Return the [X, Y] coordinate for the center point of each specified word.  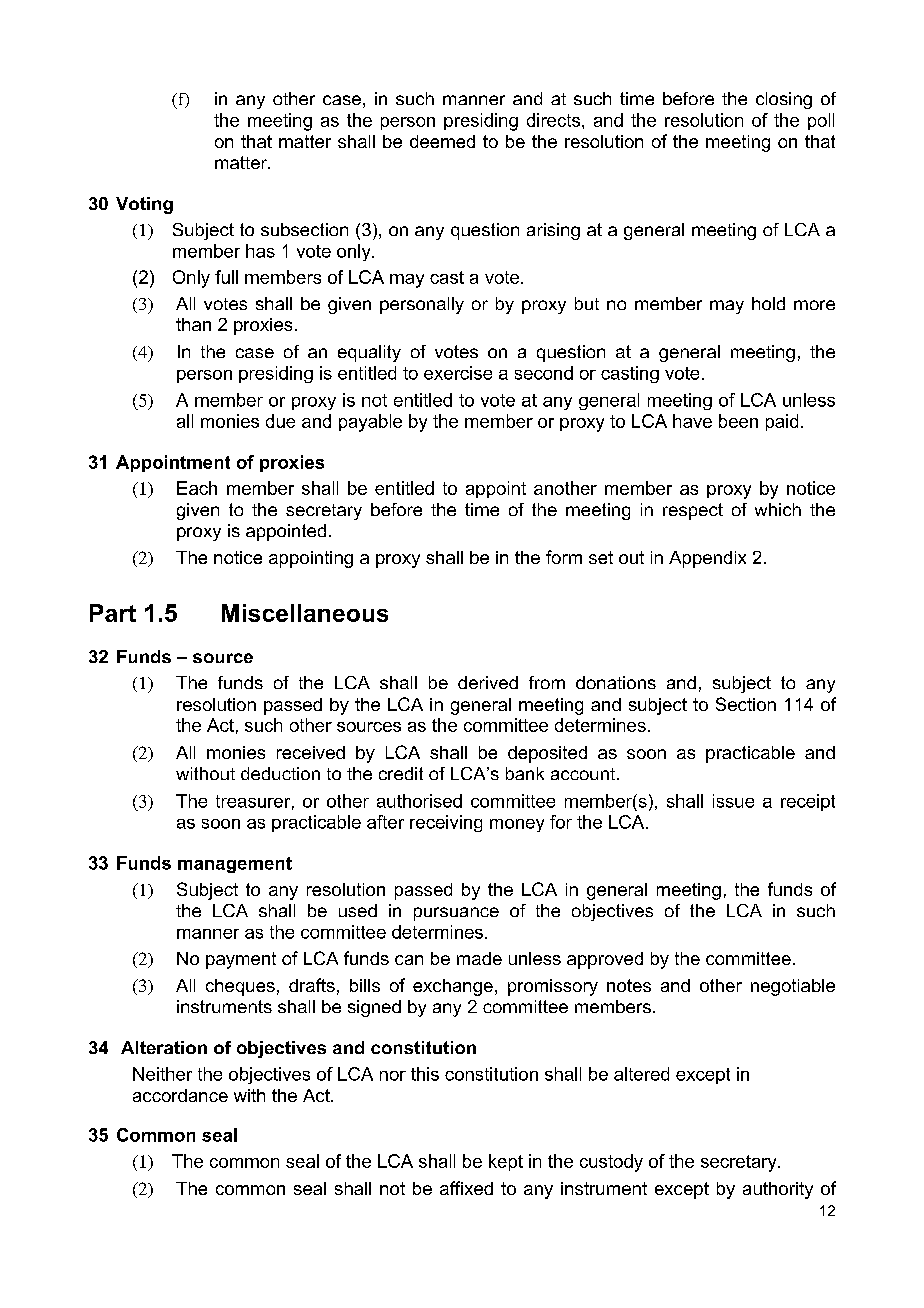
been [738, 421]
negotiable [793, 987]
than [193, 324]
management [235, 865]
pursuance [456, 914]
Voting [144, 205]
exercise [458, 373]
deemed [442, 141]
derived [488, 682]
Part [113, 613]
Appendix [707, 559]
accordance [180, 1095]
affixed [466, 1188]
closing [784, 100]
